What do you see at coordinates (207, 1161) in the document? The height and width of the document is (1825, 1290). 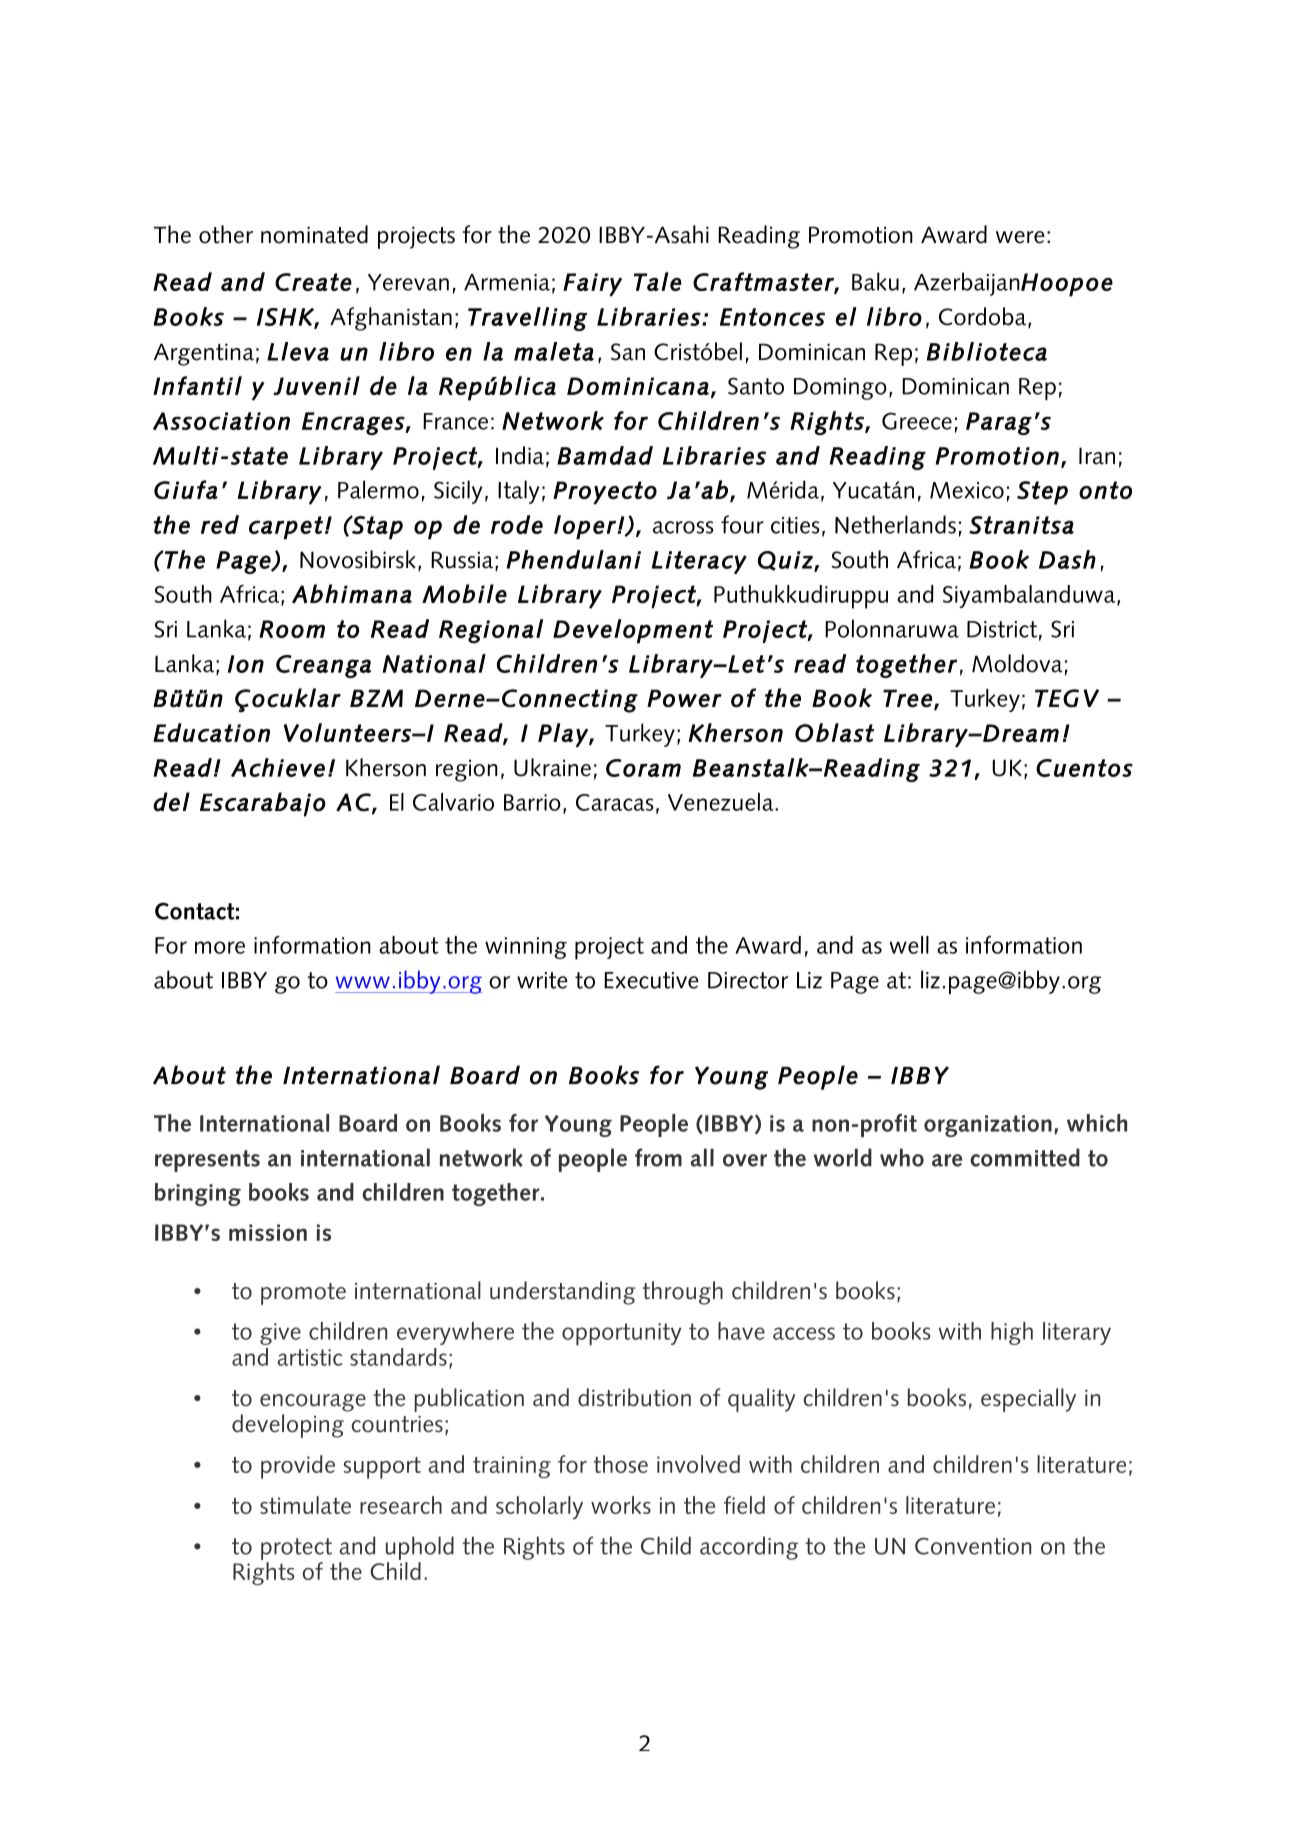 I see `represents` at bounding box center [207, 1161].
